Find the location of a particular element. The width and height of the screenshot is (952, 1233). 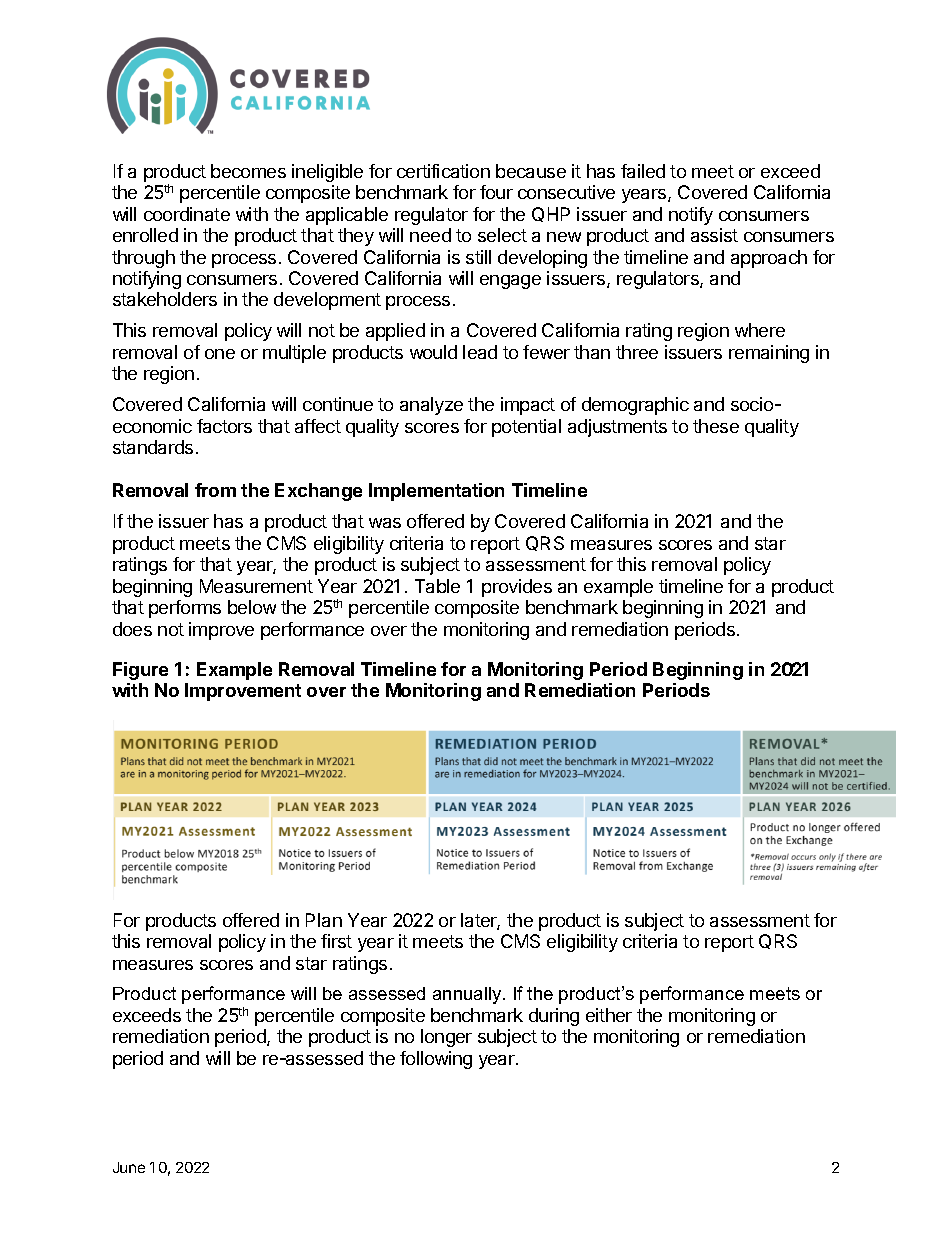

certification is located at coordinates (443, 171).
